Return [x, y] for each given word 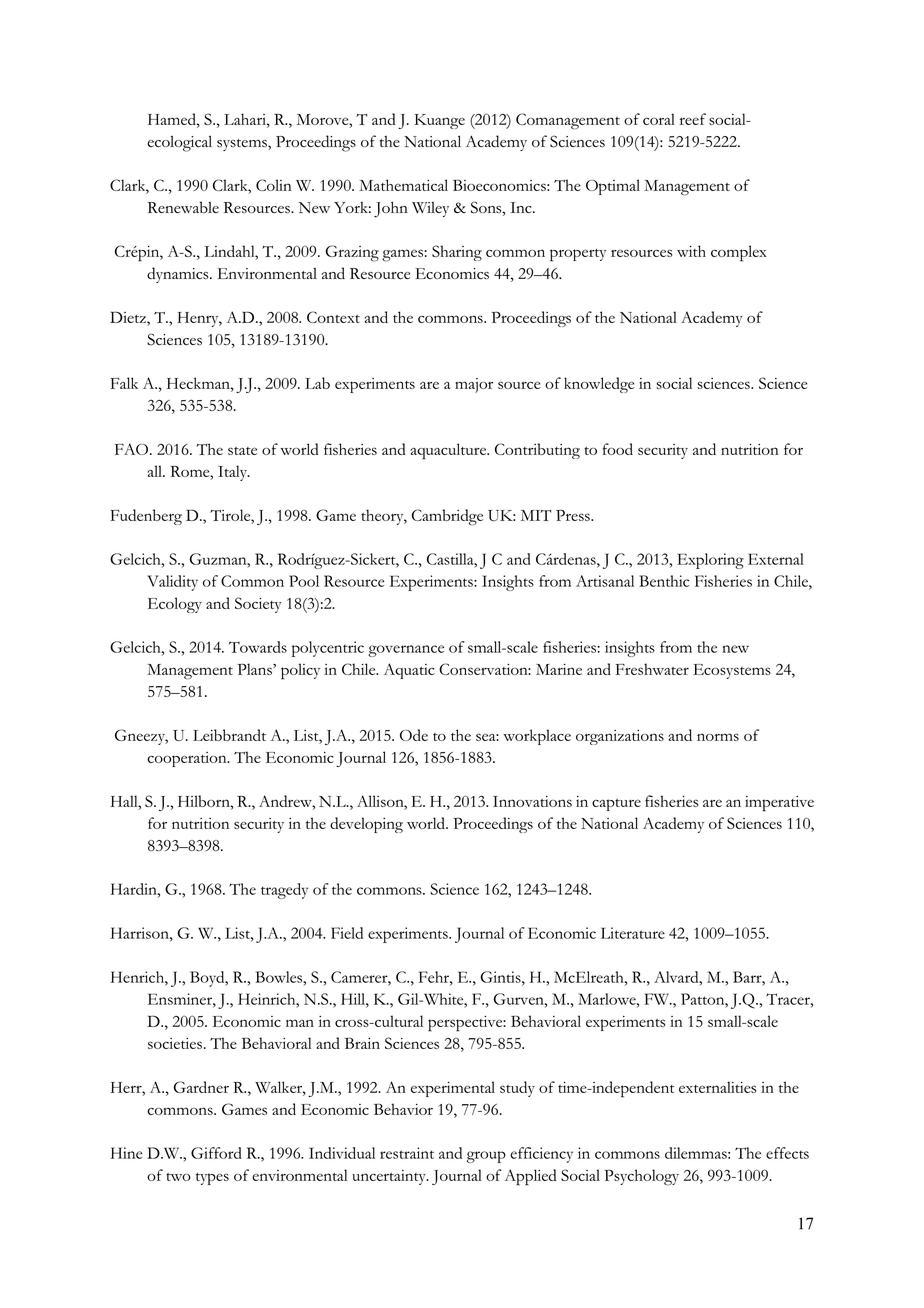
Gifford [216, 1153]
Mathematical [403, 185]
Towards [258, 647]
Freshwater [652, 669]
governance [406, 651]
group [486, 1157]
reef [693, 119]
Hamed [173, 119]
